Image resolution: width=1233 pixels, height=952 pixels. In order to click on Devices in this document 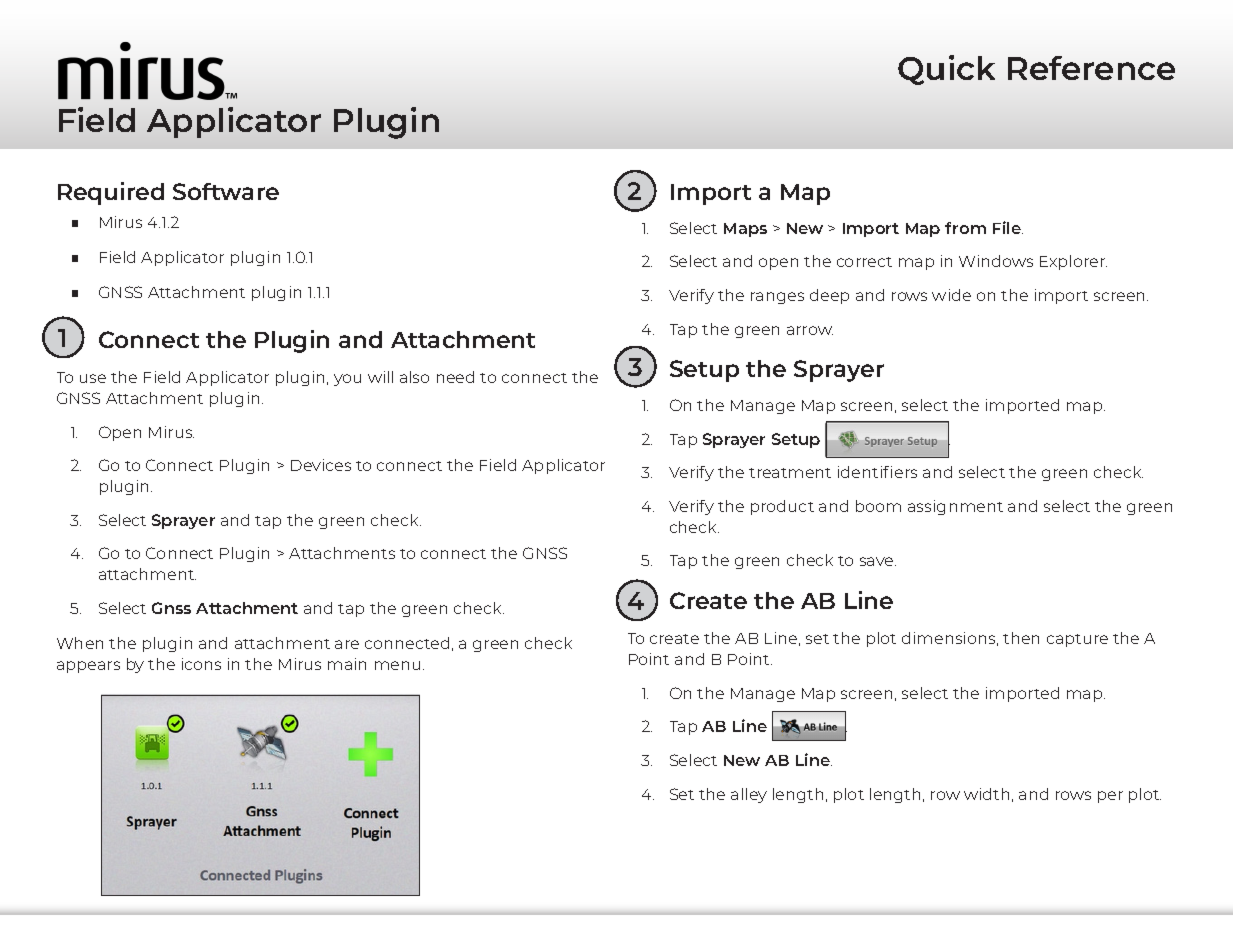, I will do `click(321, 465)`.
